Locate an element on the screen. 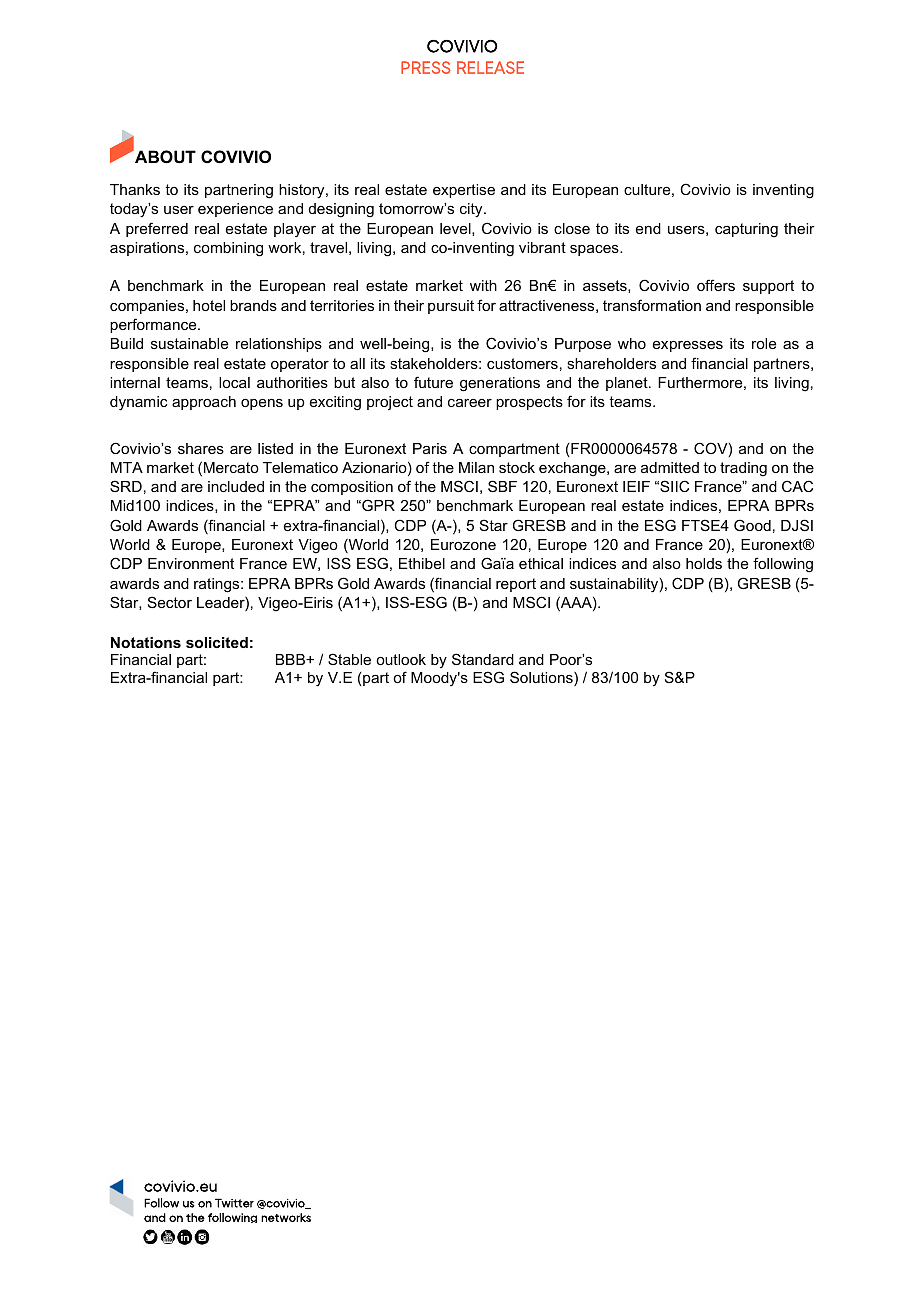 This screenshot has height=1308, width=924. report is located at coordinates (516, 585).
